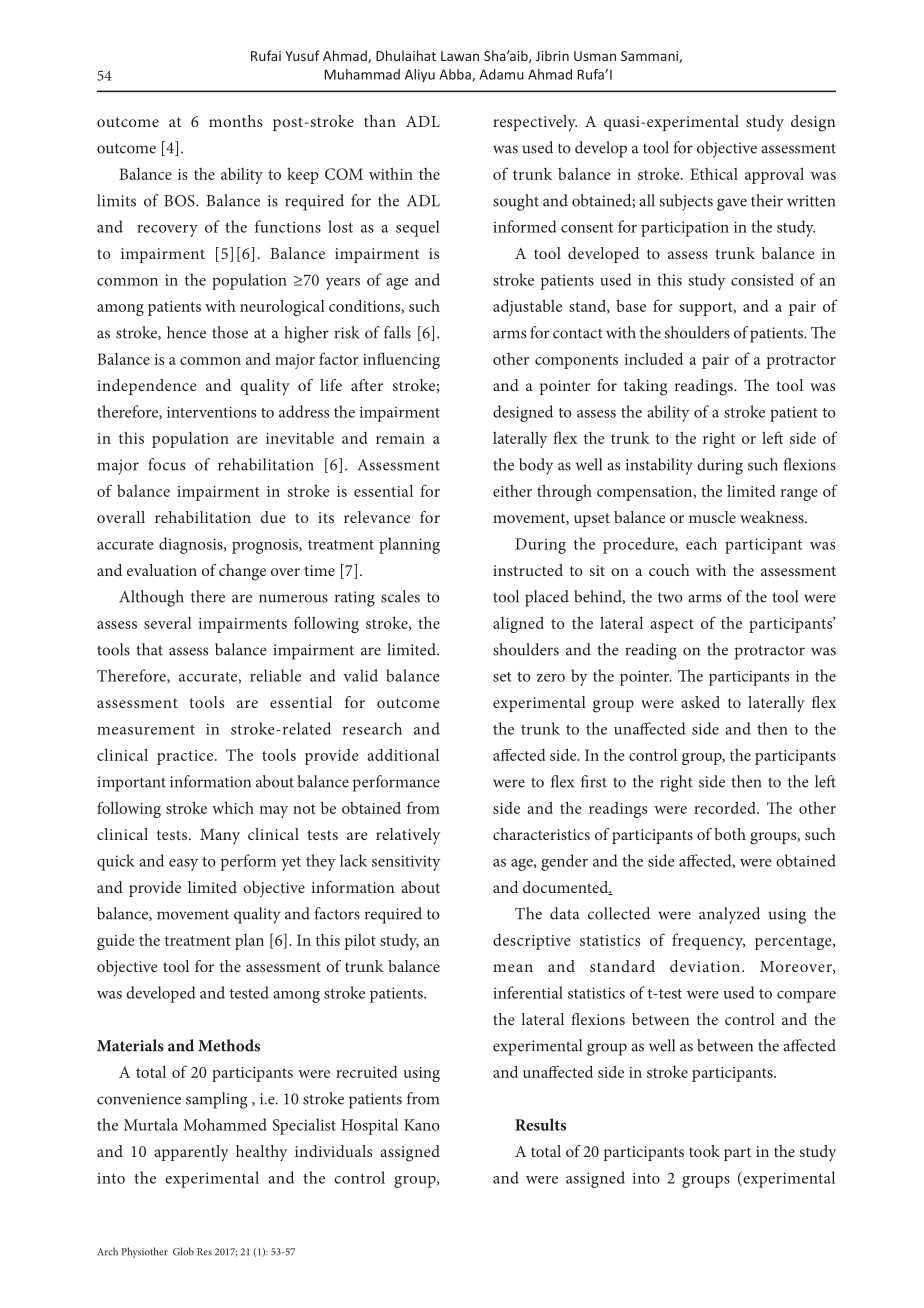 This screenshot has width=924, height=1308. What do you see at coordinates (512, 491) in the screenshot?
I see `either` at bounding box center [512, 491].
